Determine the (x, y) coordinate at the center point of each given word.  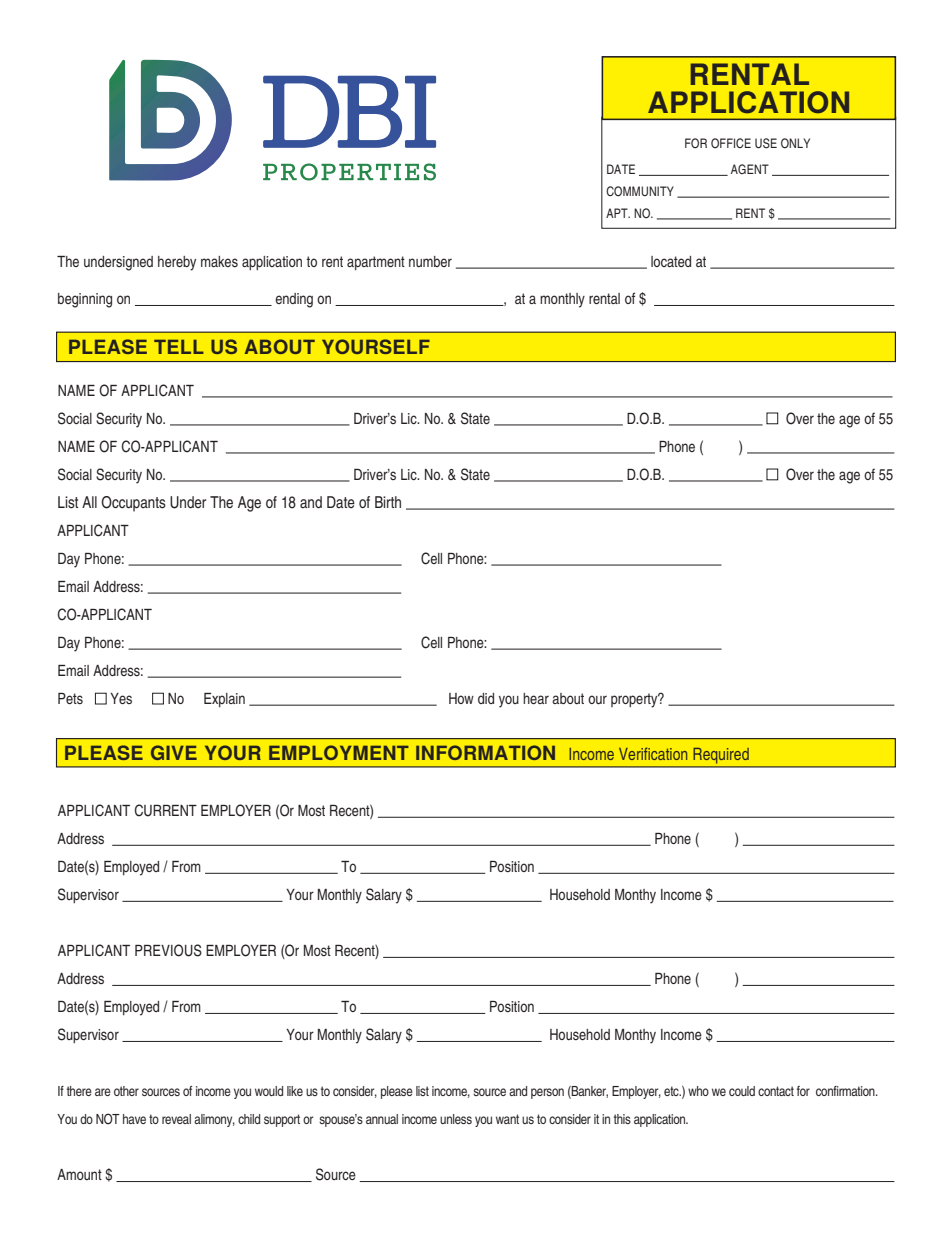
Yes (121, 698)
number (430, 261)
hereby (177, 263)
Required (721, 756)
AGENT (750, 169)
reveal (176, 1119)
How (461, 698)
